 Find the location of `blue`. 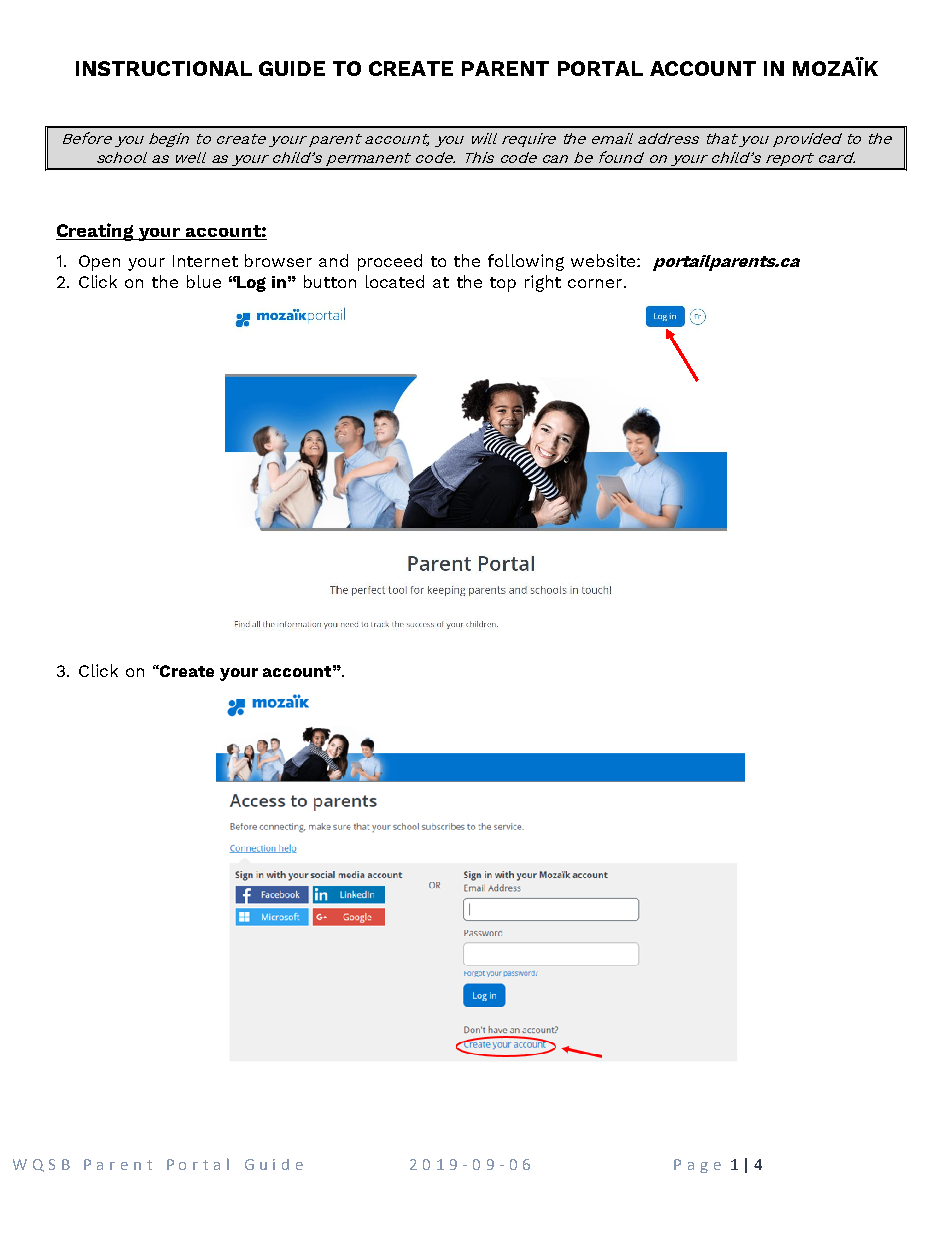

blue is located at coordinates (204, 281).
